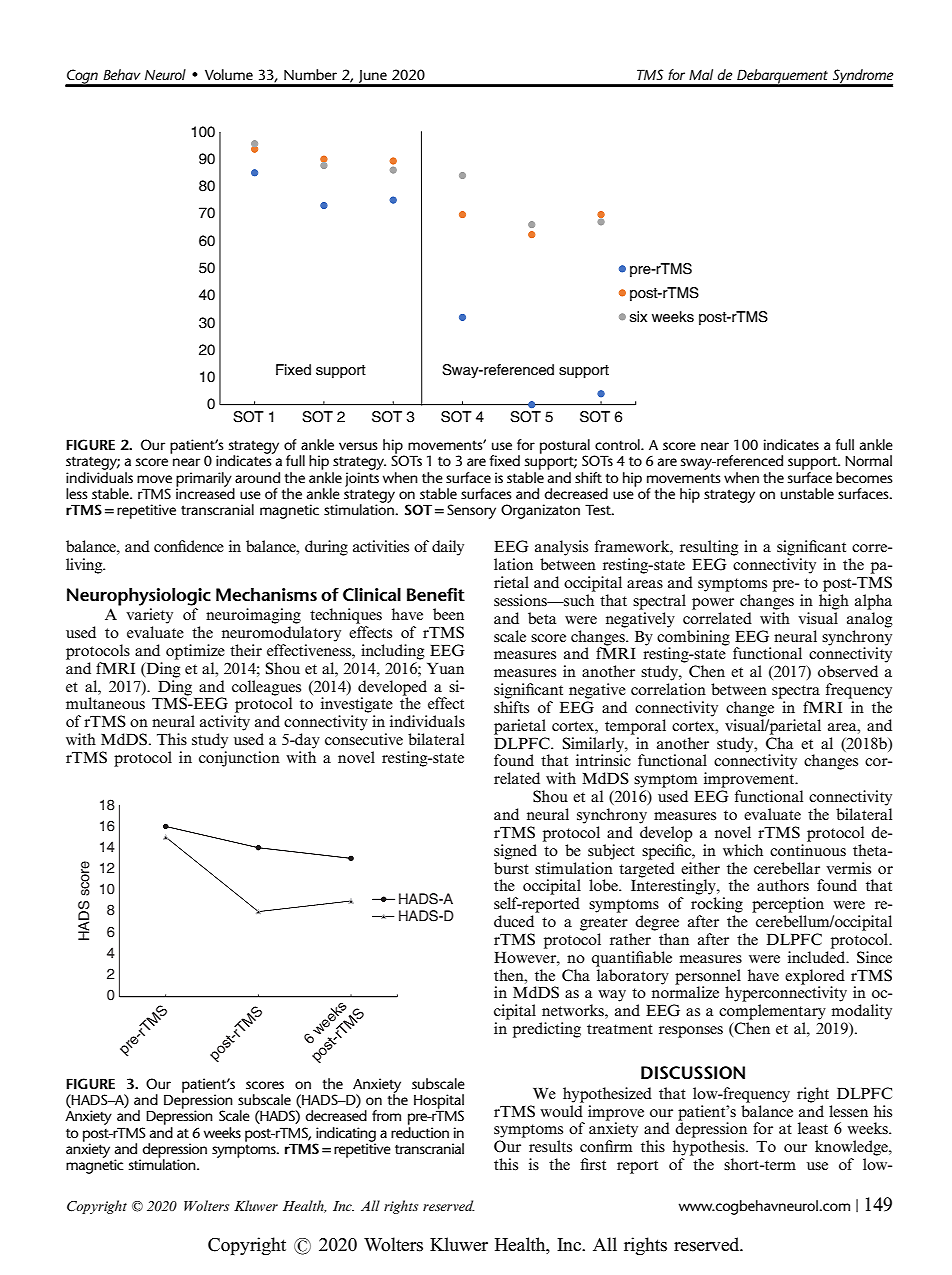 The width and height of the document is (952, 1275). What do you see at coordinates (229, 74) in the document?
I see `Volume` at bounding box center [229, 74].
